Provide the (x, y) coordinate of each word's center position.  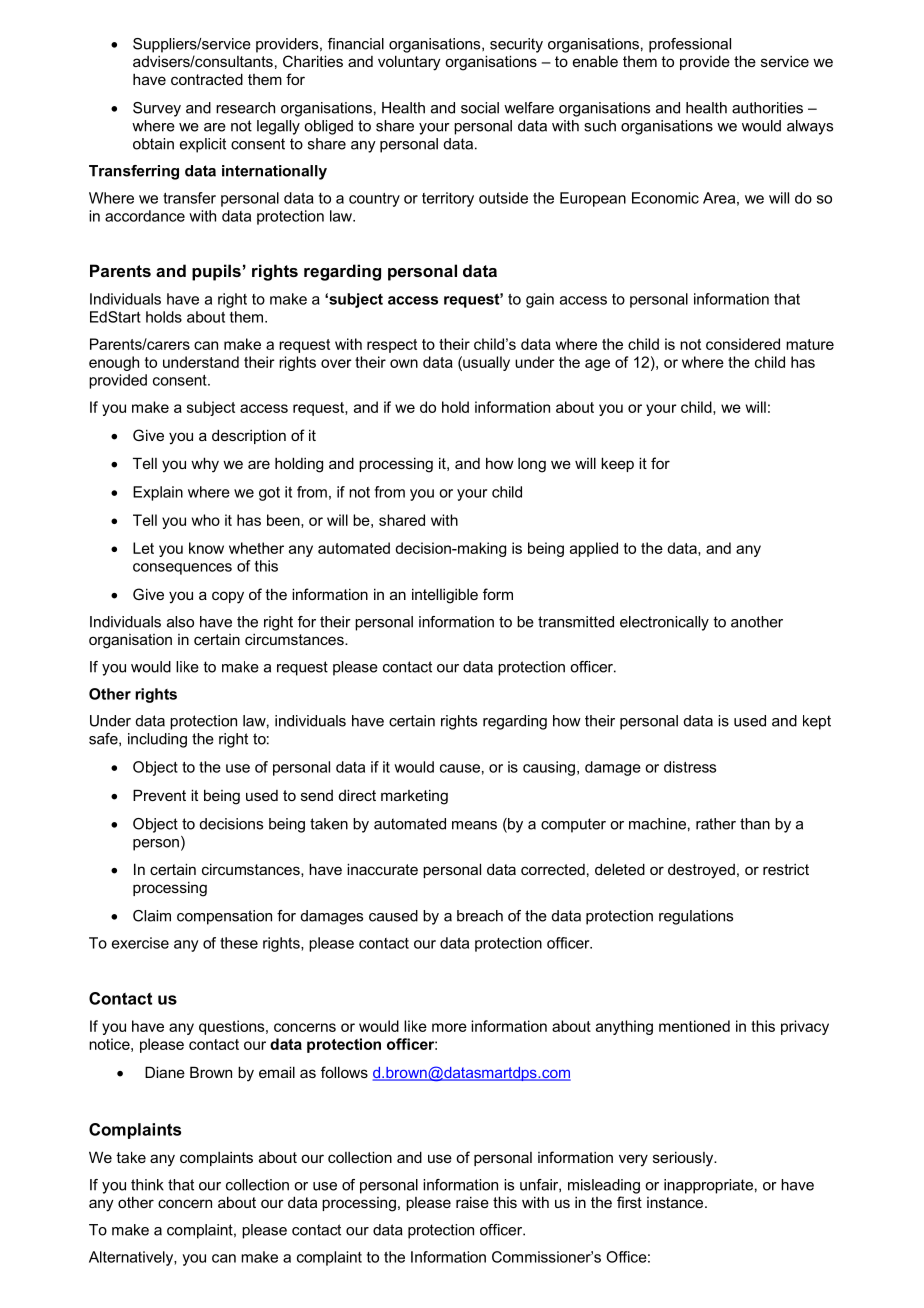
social (480, 108)
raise (472, 1202)
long (532, 465)
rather (716, 824)
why (205, 465)
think (147, 1185)
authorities (767, 108)
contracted (207, 79)
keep (617, 464)
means (474, 825)
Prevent (159, 795)
